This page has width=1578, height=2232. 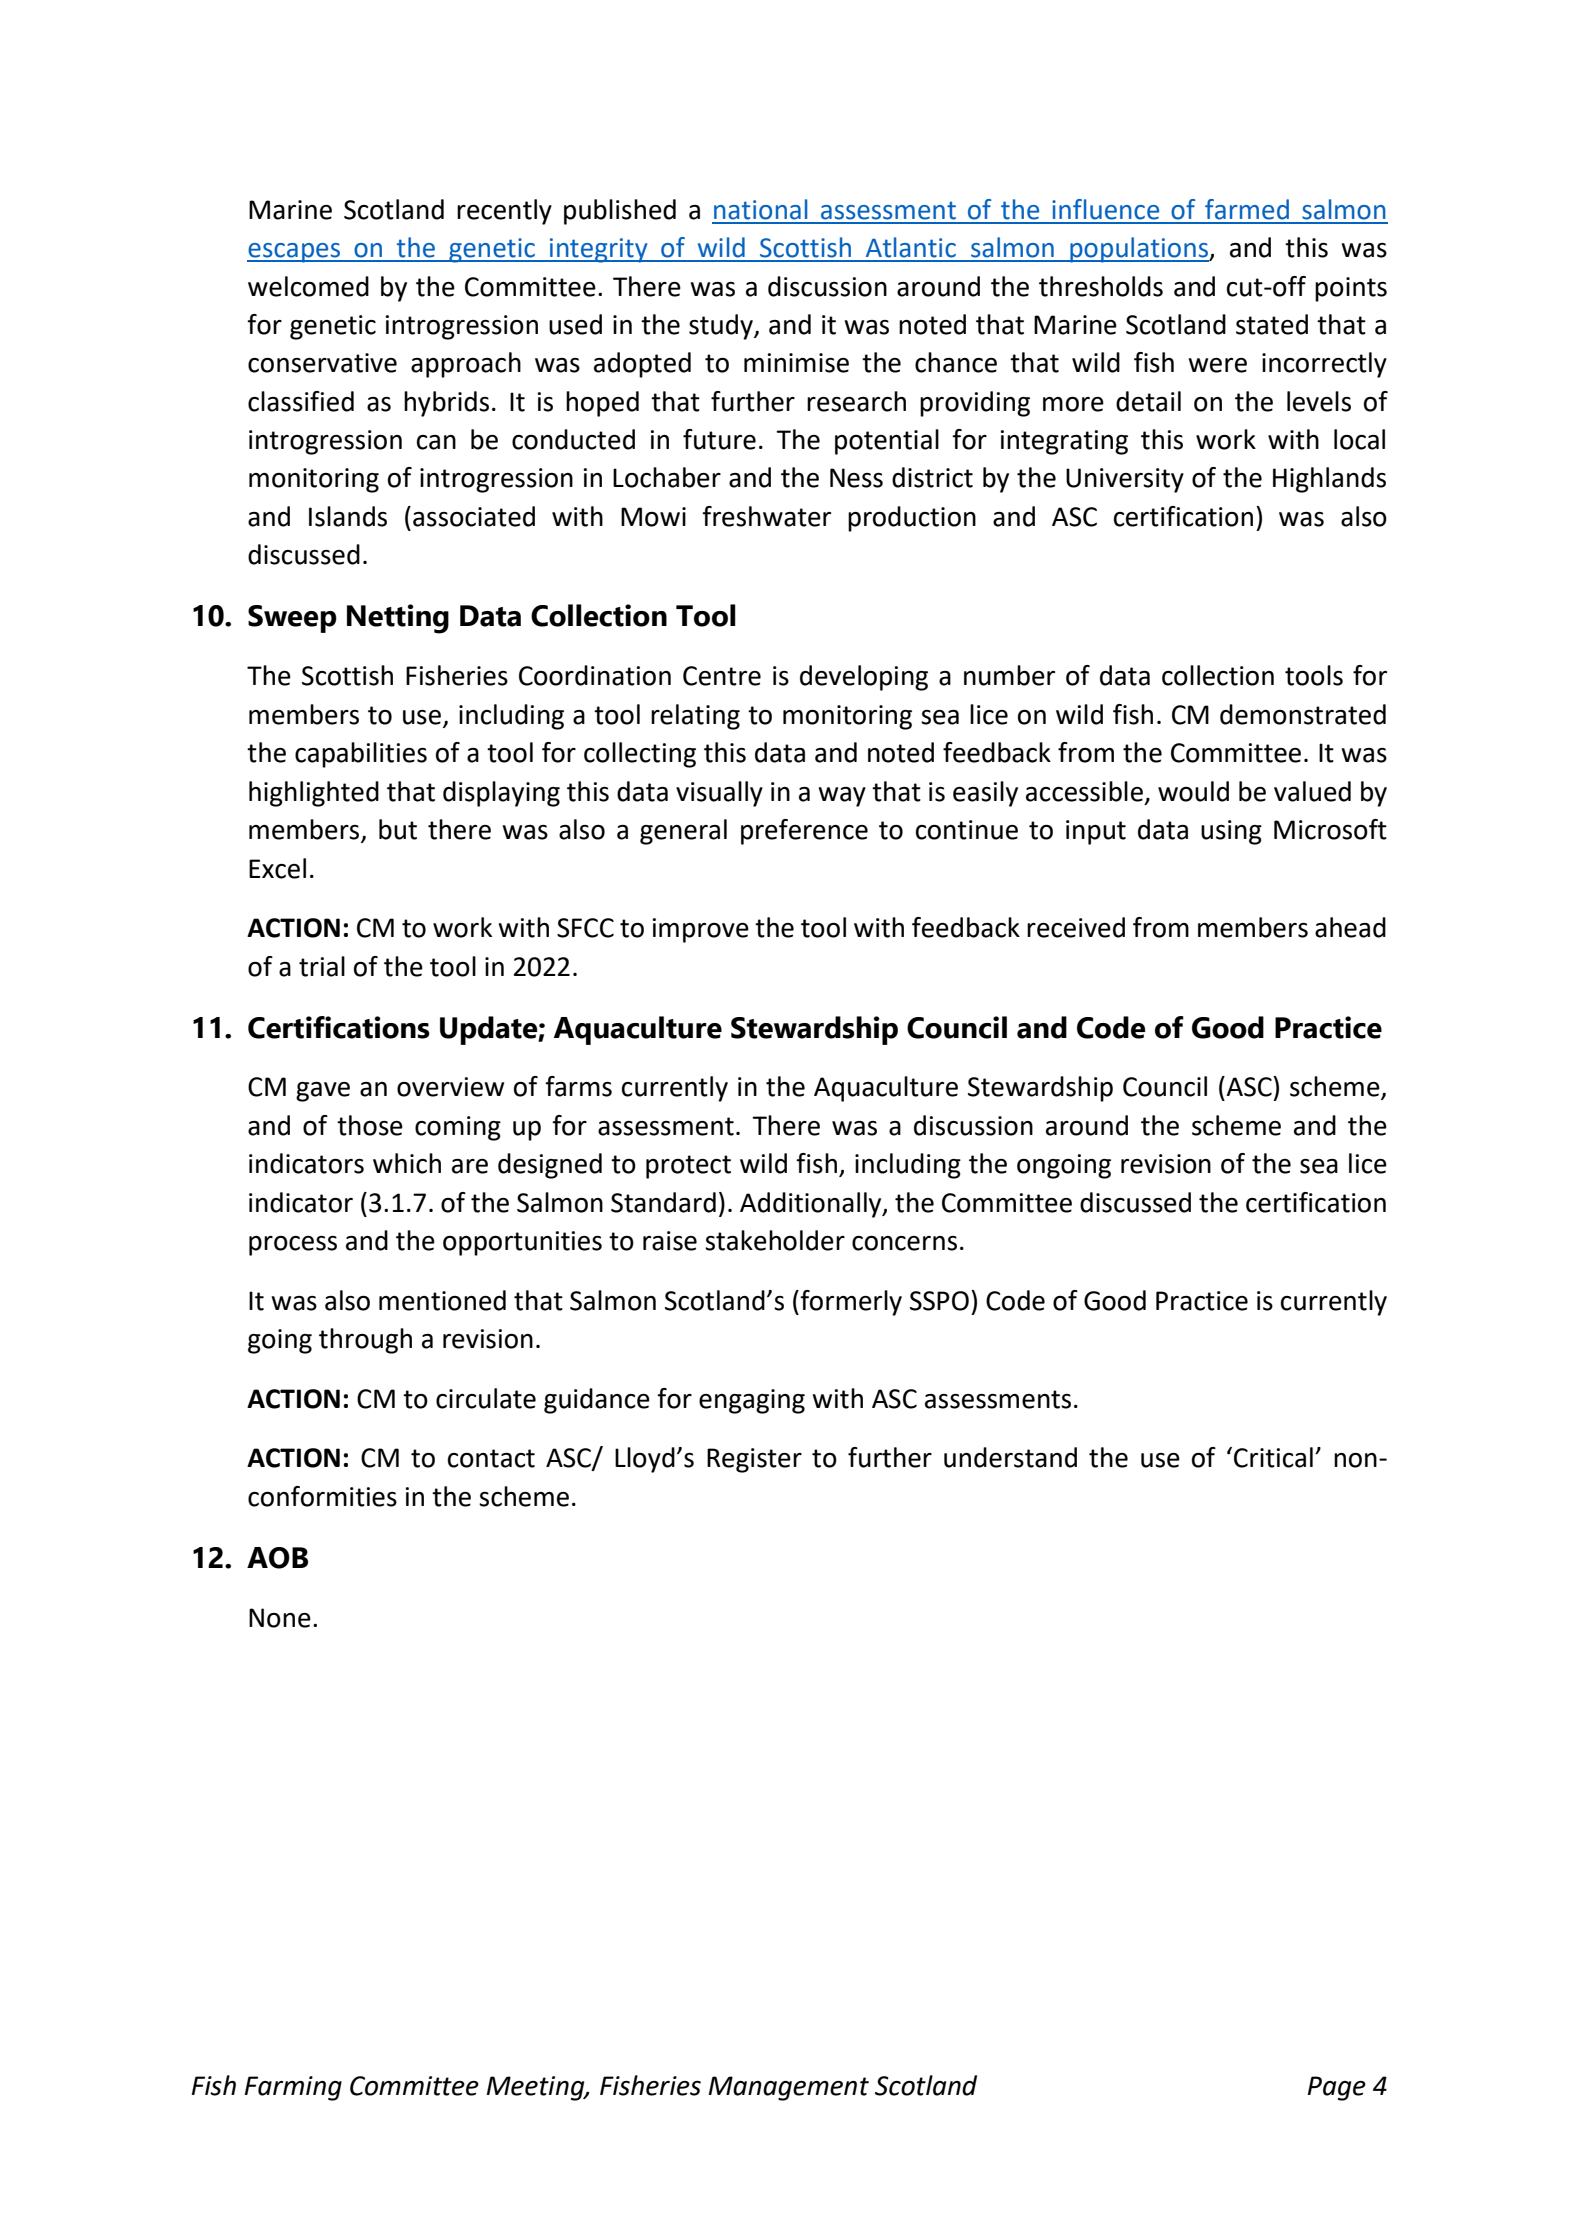 What do you see at coordinates (1273, 1457) in the page?
I see `Critical` at bounding box center [1273, 1457].
